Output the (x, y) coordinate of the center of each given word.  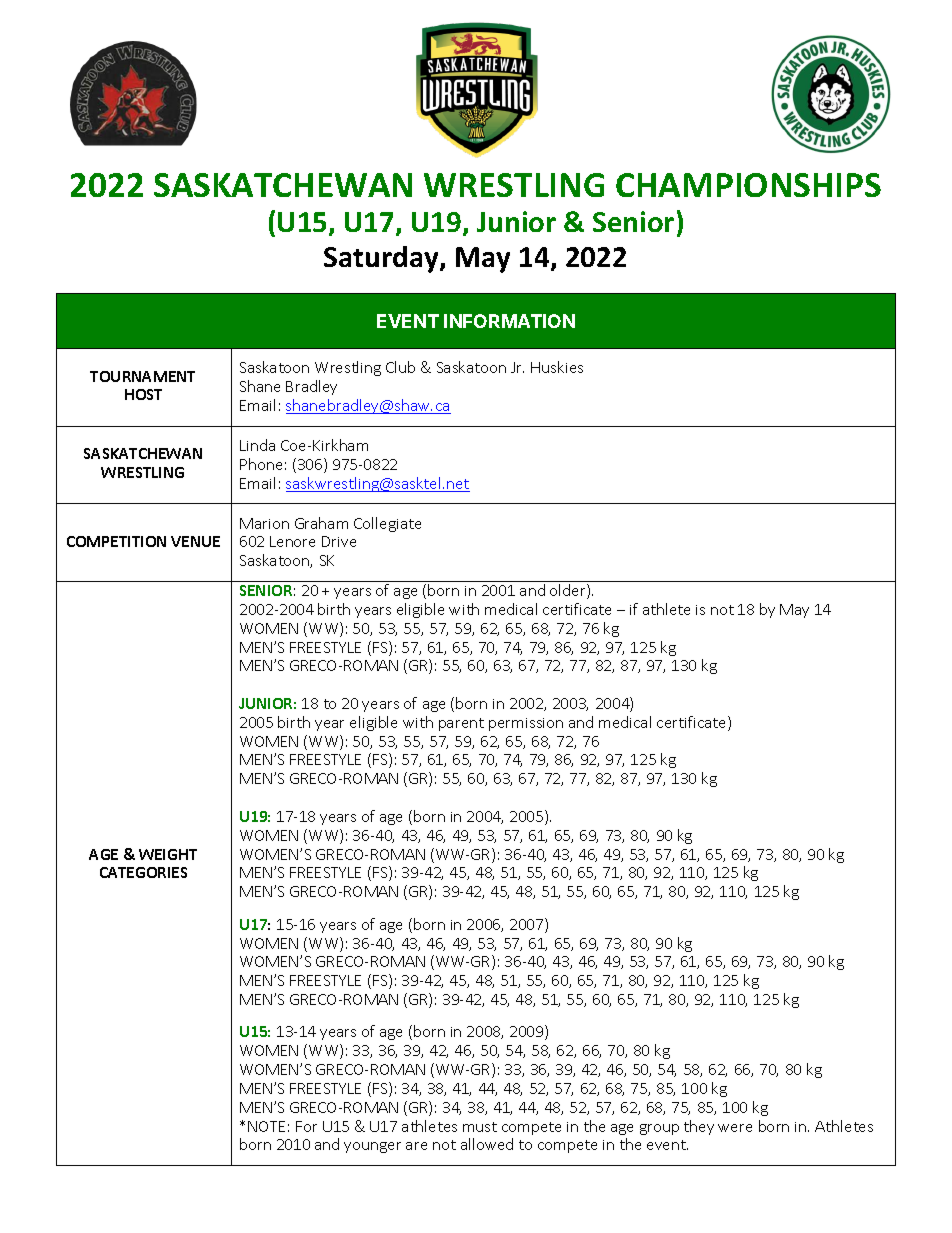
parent (461, 724)
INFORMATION (509, 321)
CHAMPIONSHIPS (748, 185)
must (480, 1127)
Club (400, 367)
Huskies (557, 367)
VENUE (195, 541)
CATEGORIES (143, 872)
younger (372, 1147)
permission (526, 724)
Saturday (382, 259)
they (699, 1127)
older (569, 591)
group (659, 1129)
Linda (257, 445)
